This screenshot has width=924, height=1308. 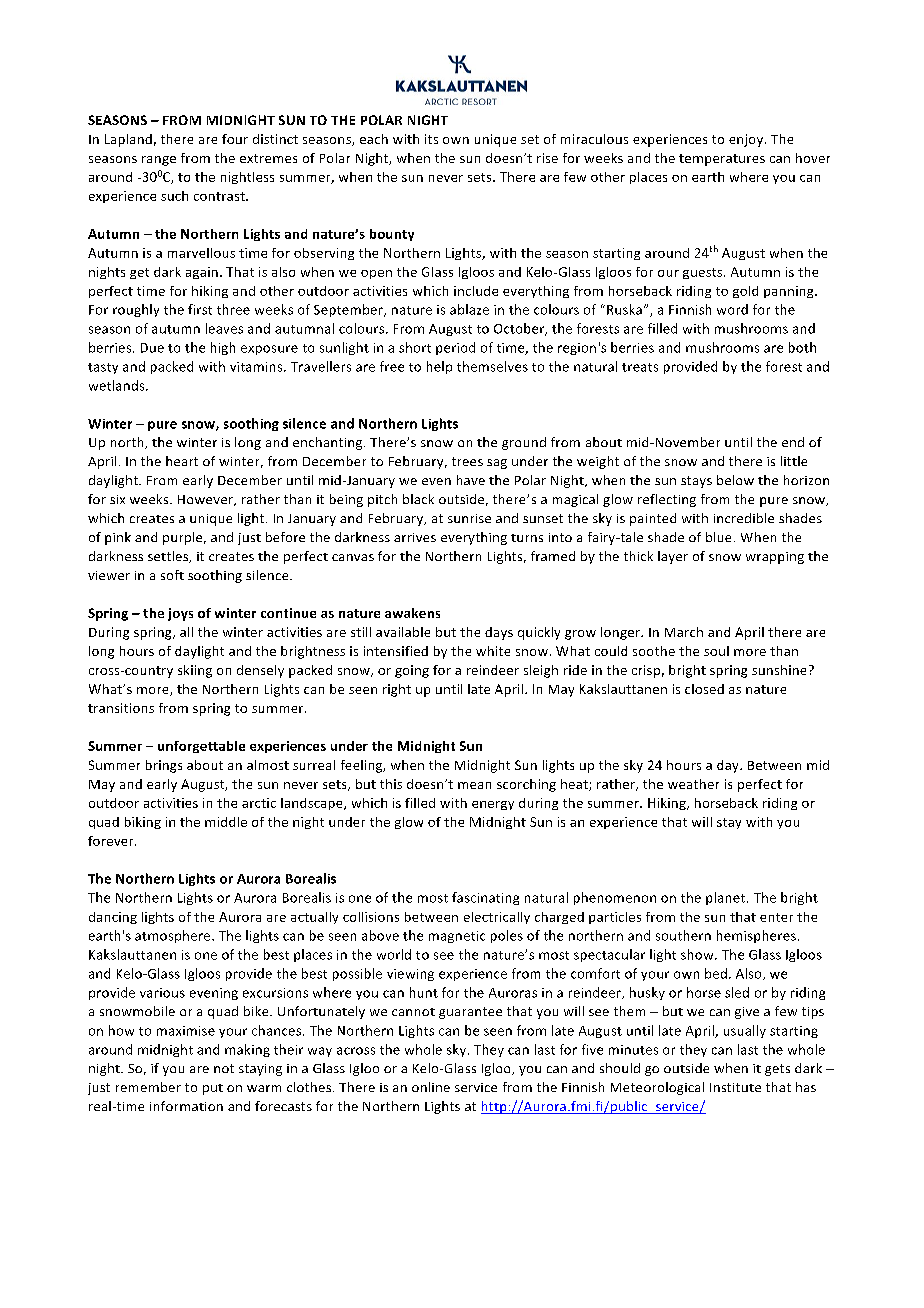 I want to click on temperatures, so click(x=722, y=160).
